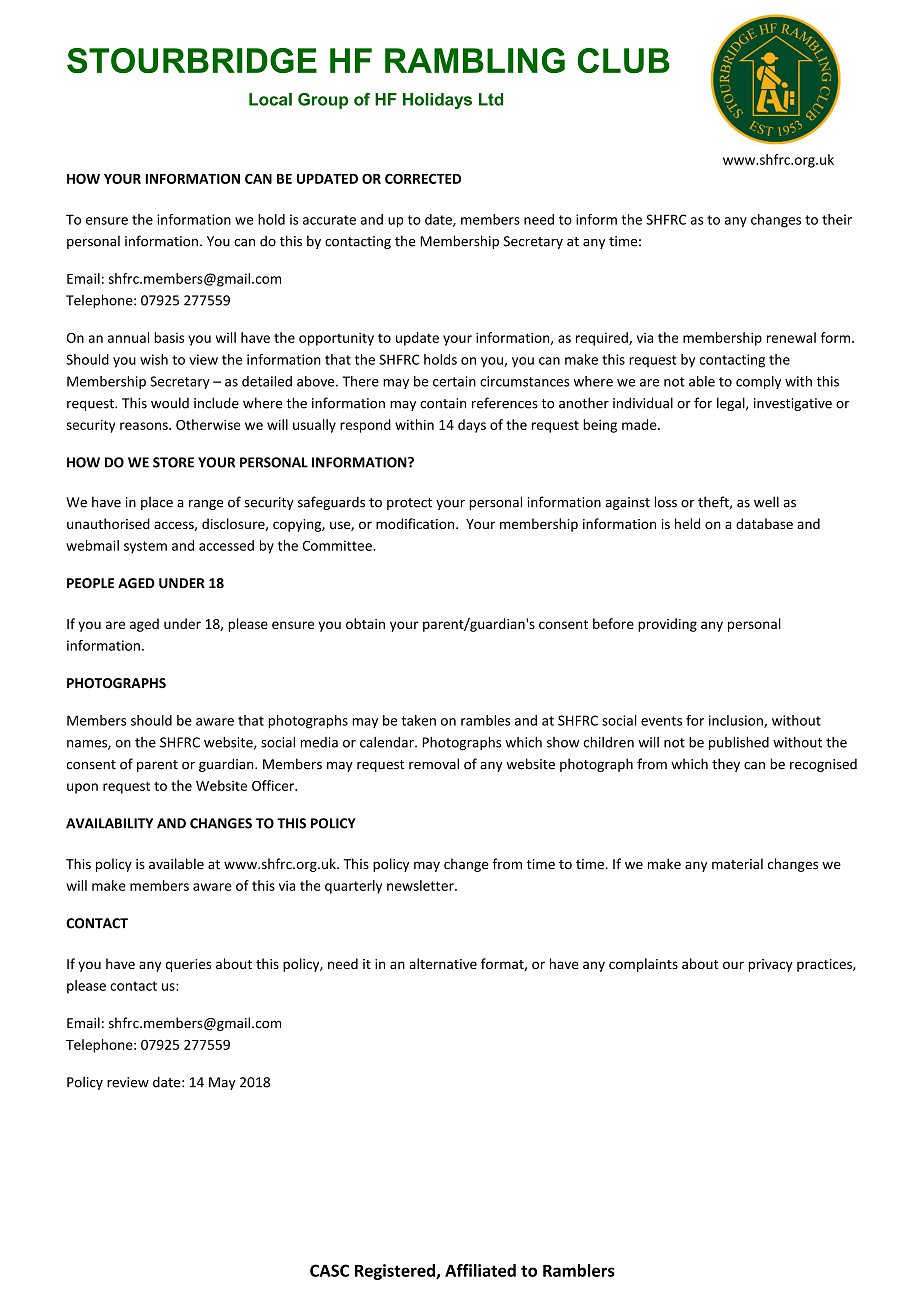 The image size is (924, 1308). I want to click on CLUB, so click(623, 60).
